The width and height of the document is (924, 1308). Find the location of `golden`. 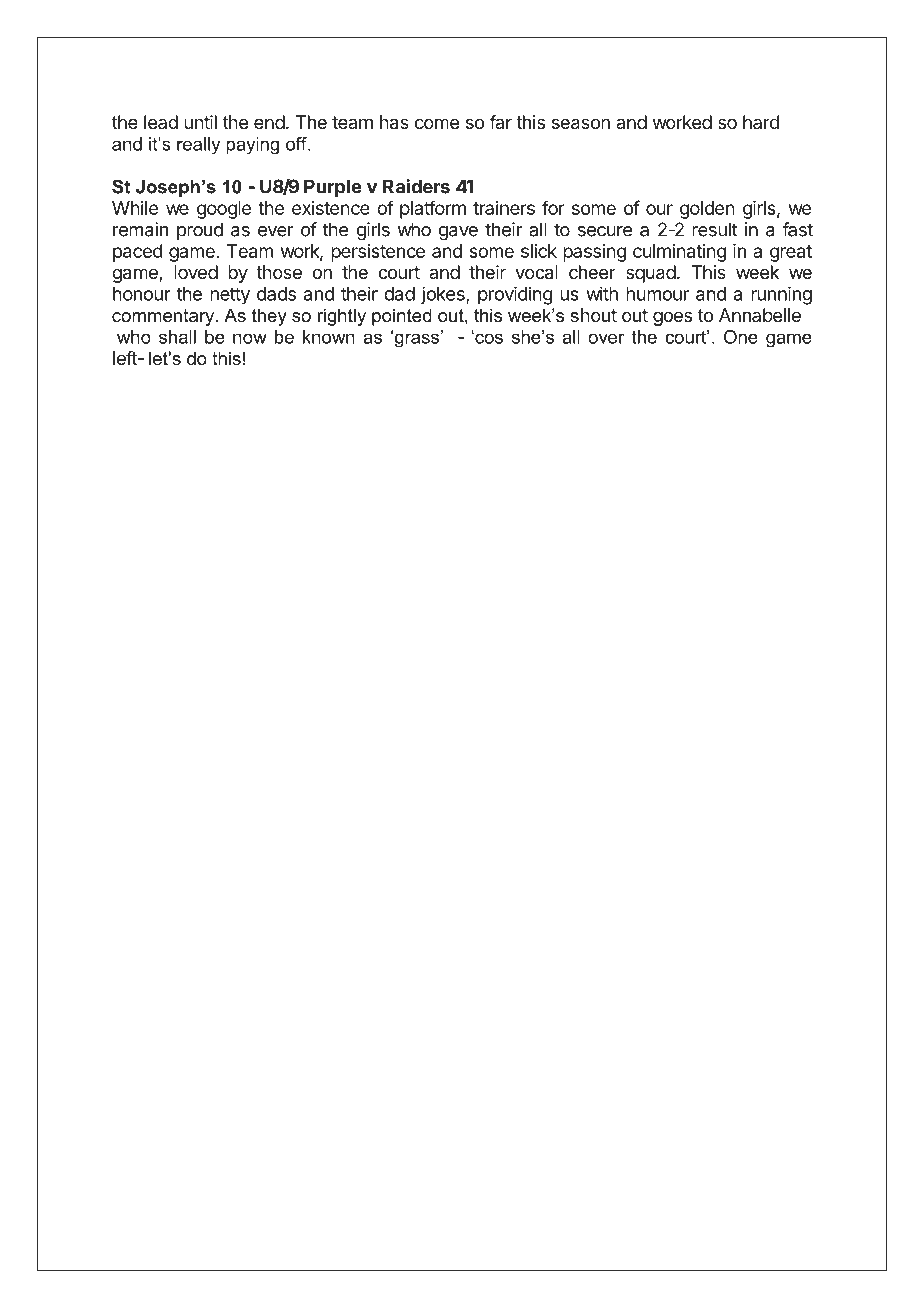

golden is located at coordinates (707, 210).
